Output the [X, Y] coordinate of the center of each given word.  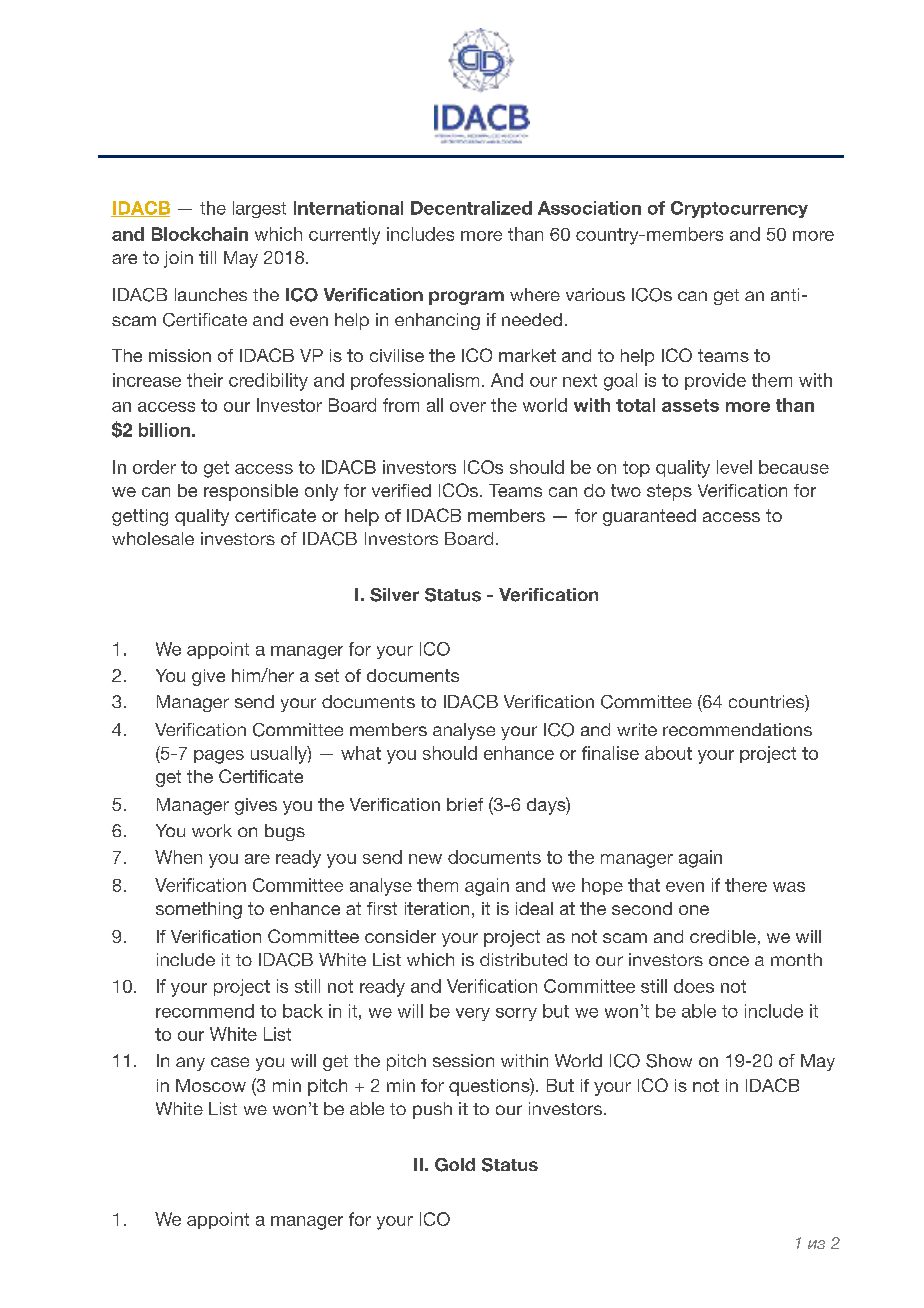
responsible [251, 492]
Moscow [211, 1085]
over [468, 407]
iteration [437, 908]
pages [219, 757]
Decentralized [471, 208]
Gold [455, 1165]
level [734, 467]
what [361, 753]
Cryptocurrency [739, 209]
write [637, 729]
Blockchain [200, 234]
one [694, 910]
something [199, 910]
